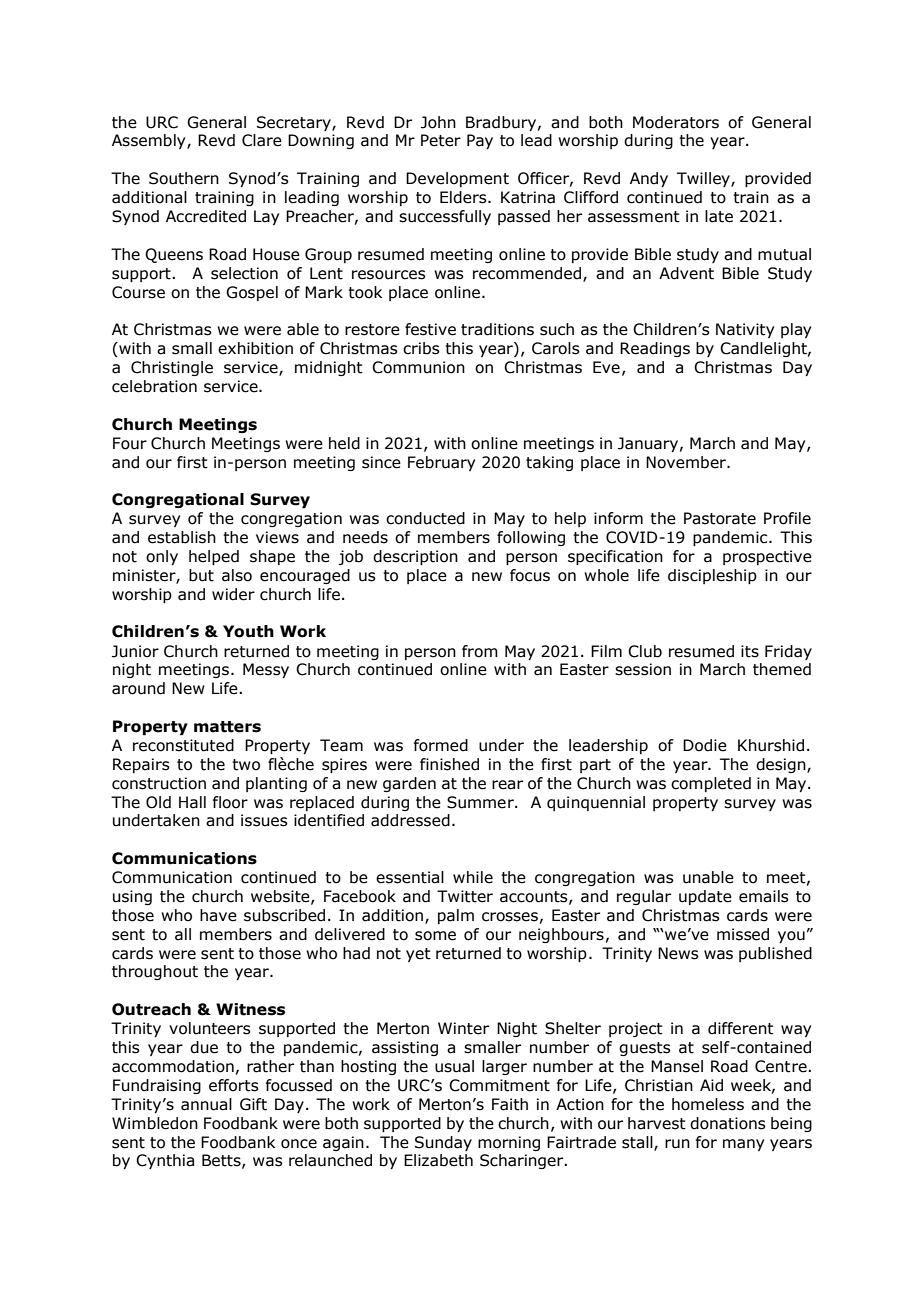 The image size is (924, 1308). What do you see at coordinates (676, 122) in the screenshot?
I see `Moderators` at bounding box center [676, 122].
